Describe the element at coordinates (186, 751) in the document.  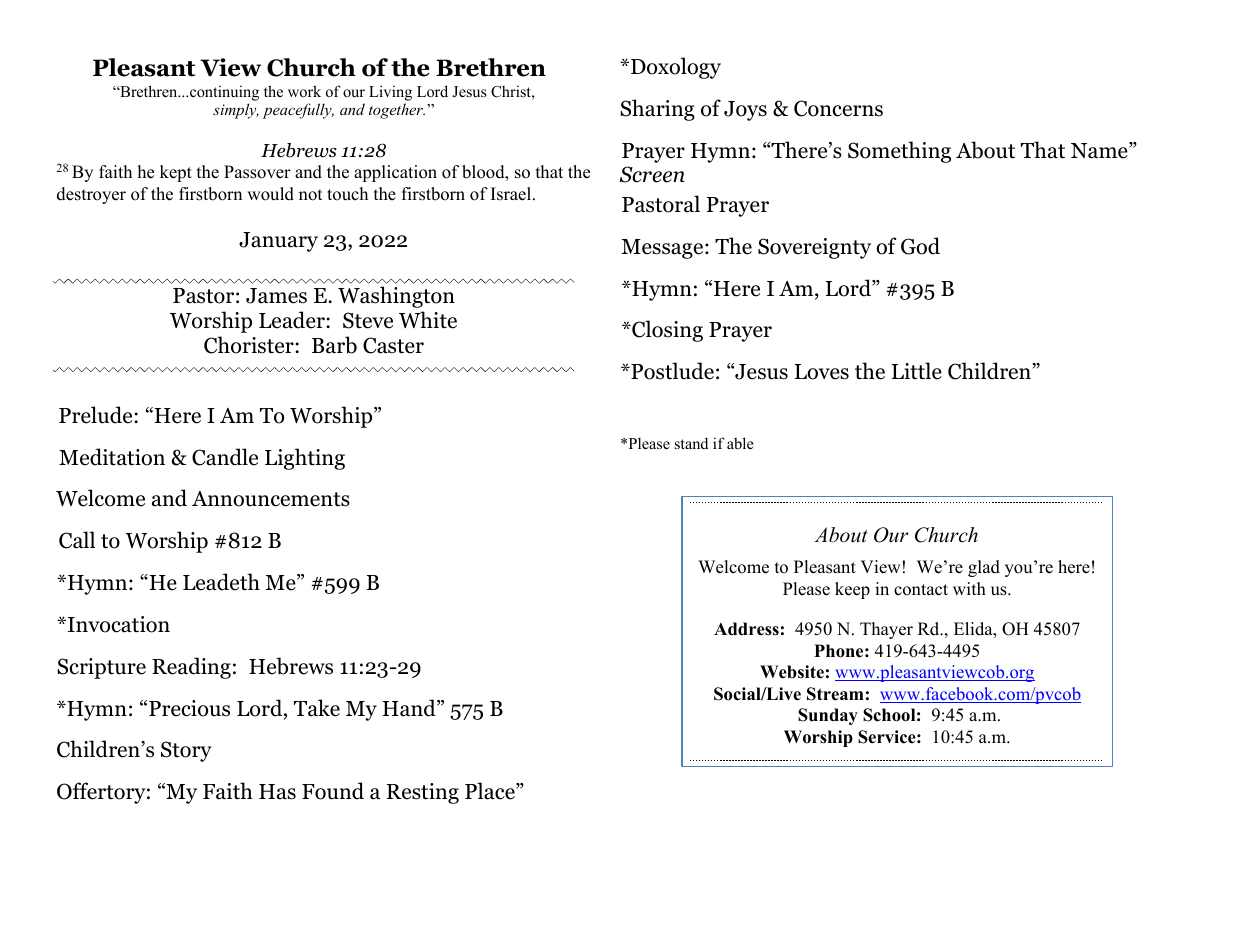
I see `Story` at that location.
